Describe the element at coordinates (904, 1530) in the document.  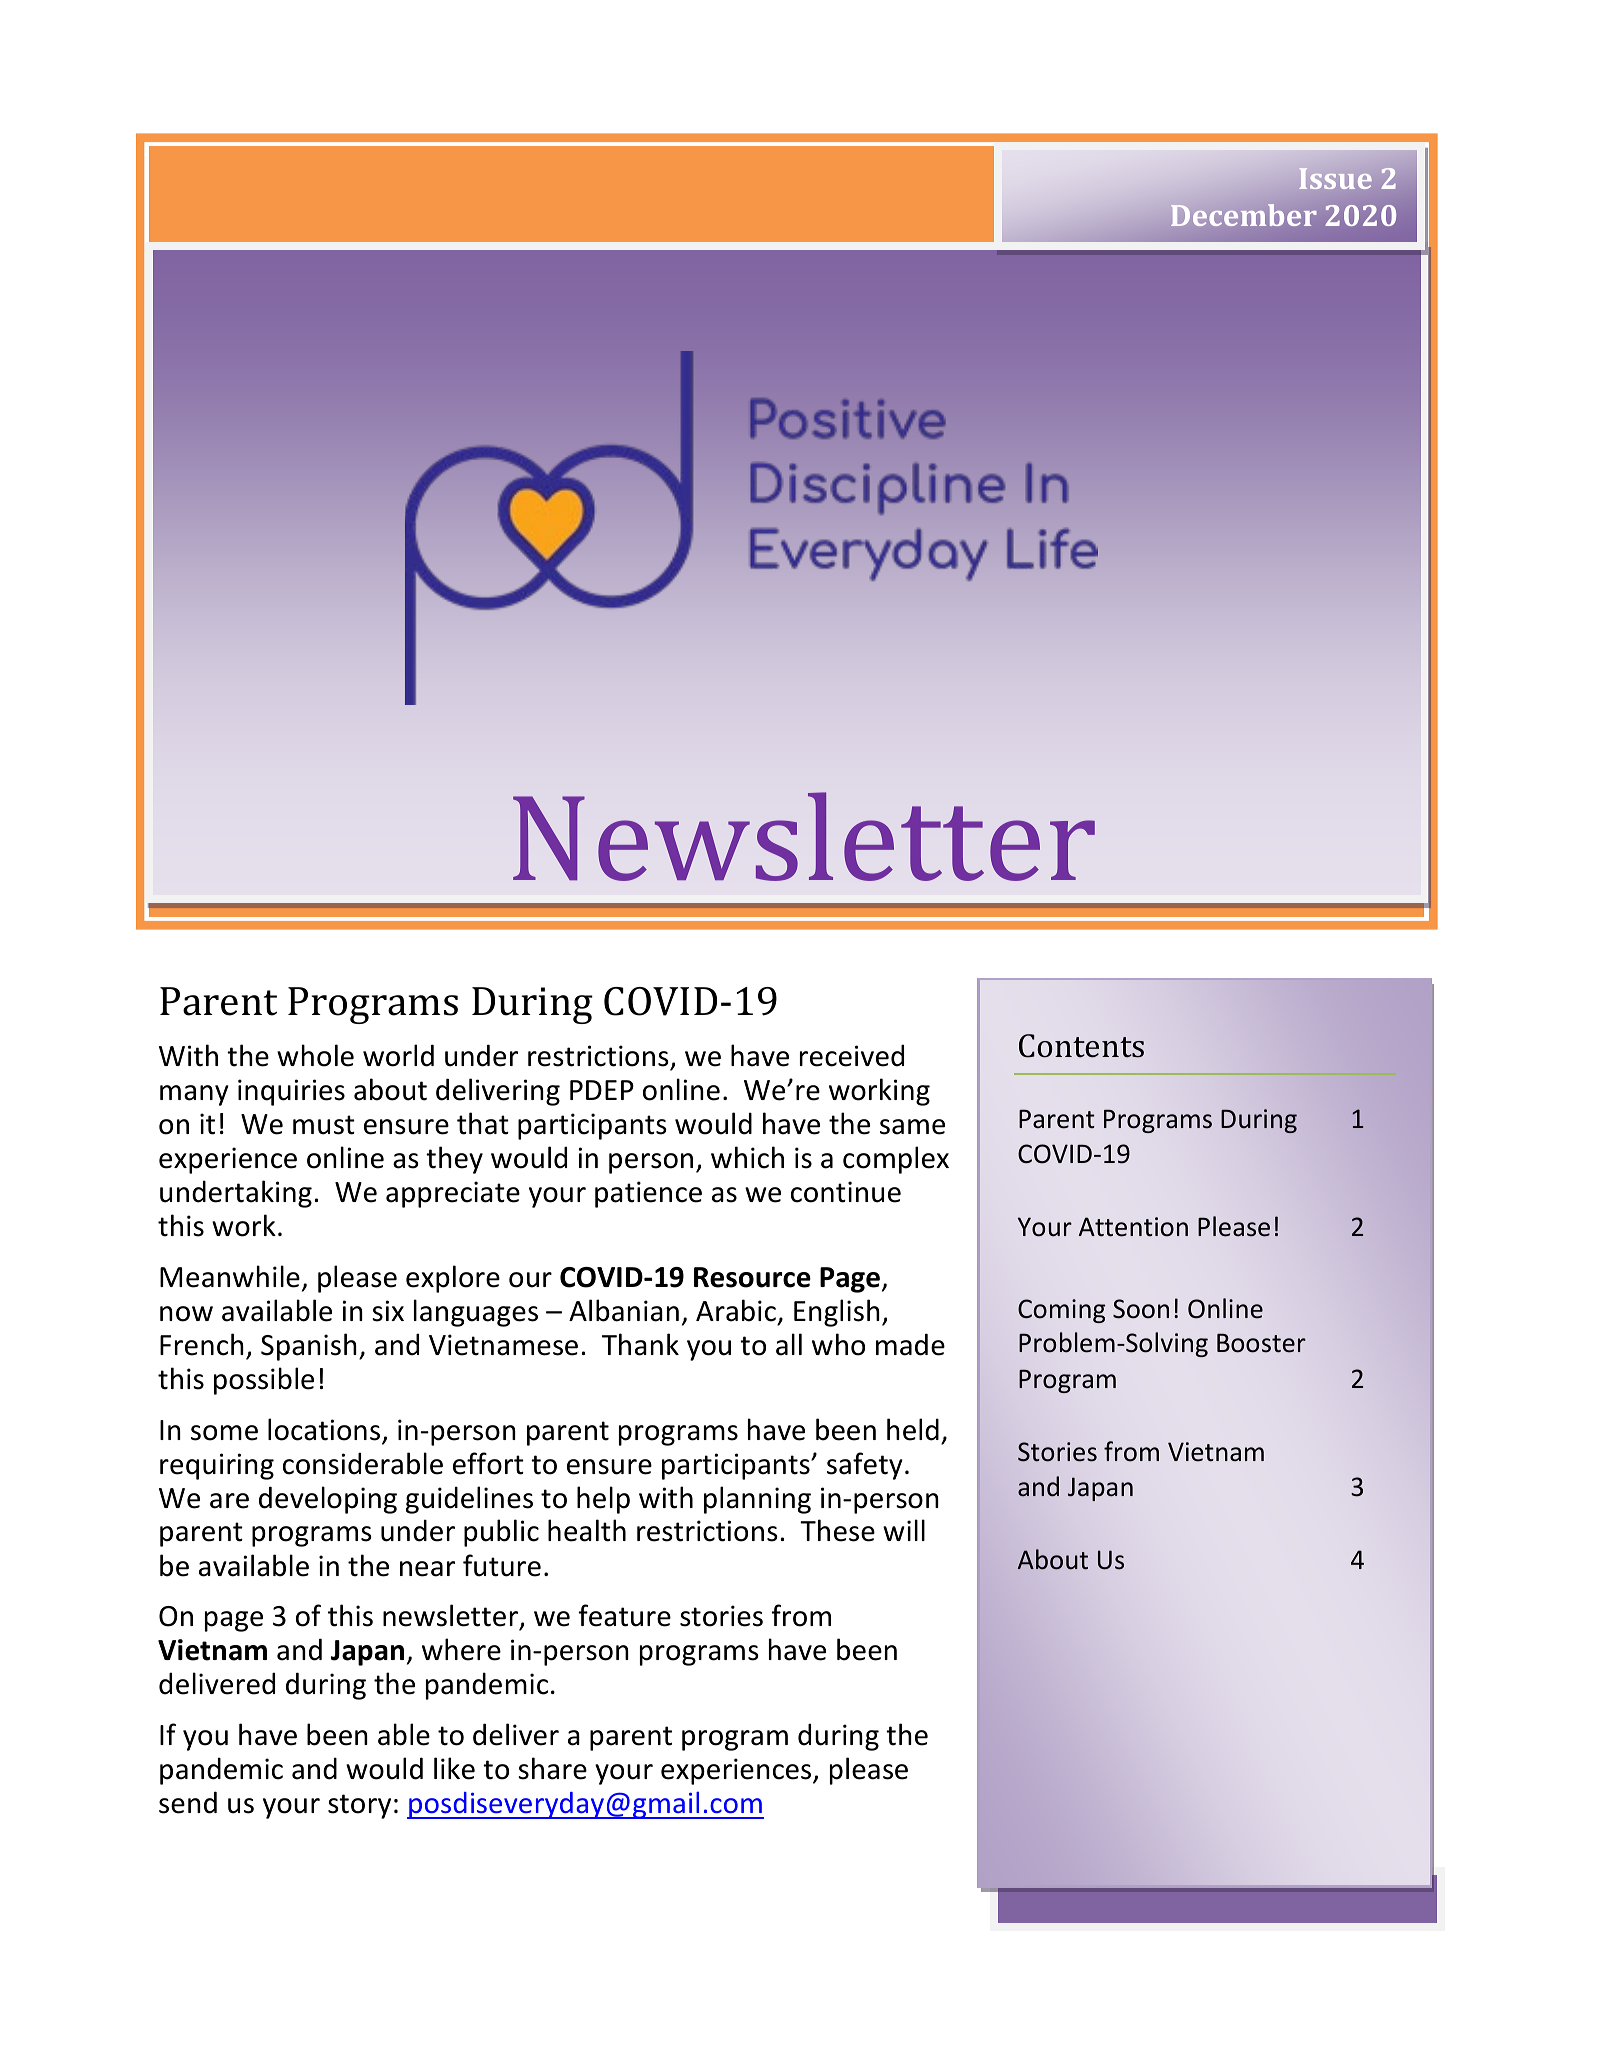
I see `will` at that location.
